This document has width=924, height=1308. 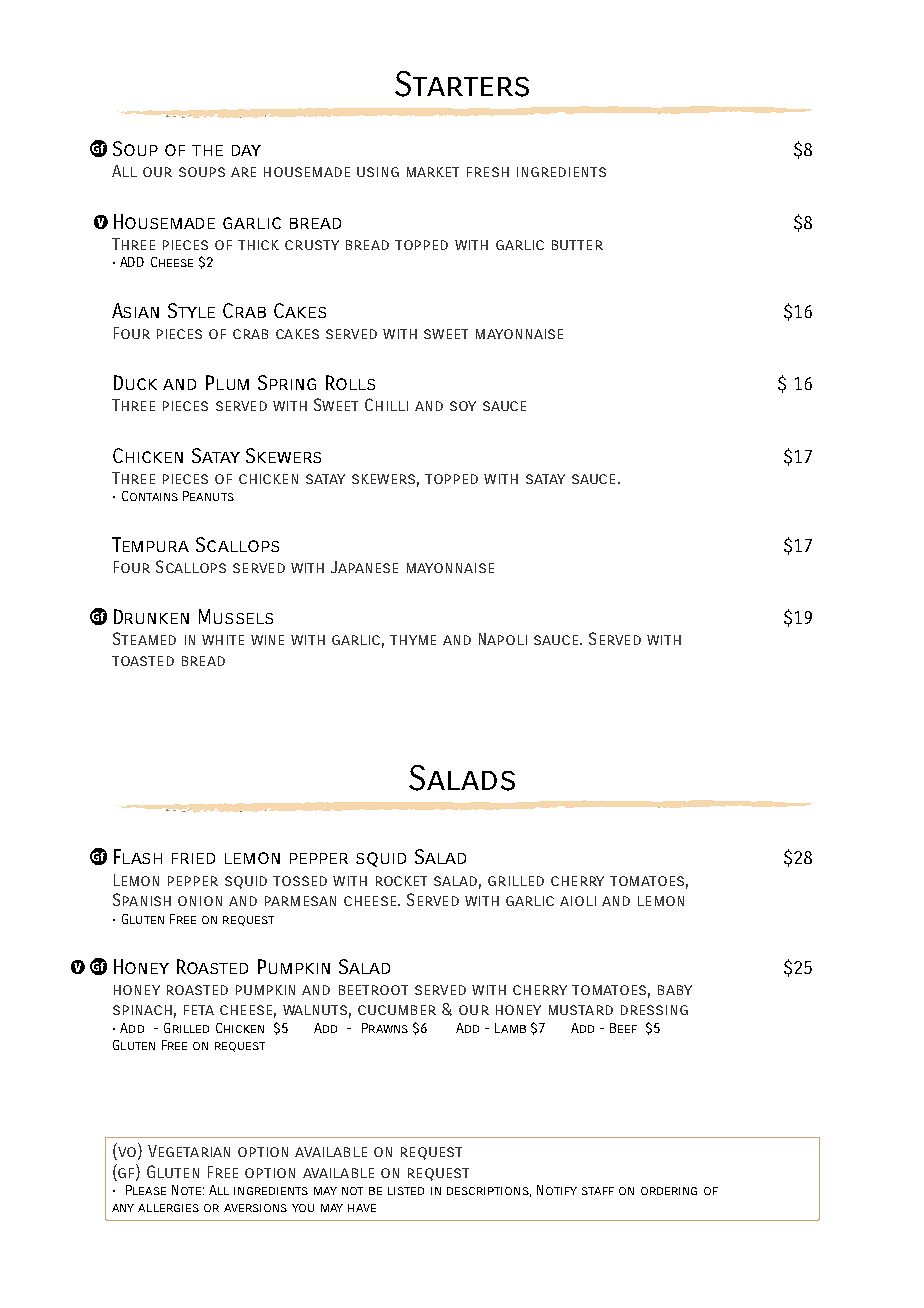 I want to click on baby, so click(x=675, y=990).
